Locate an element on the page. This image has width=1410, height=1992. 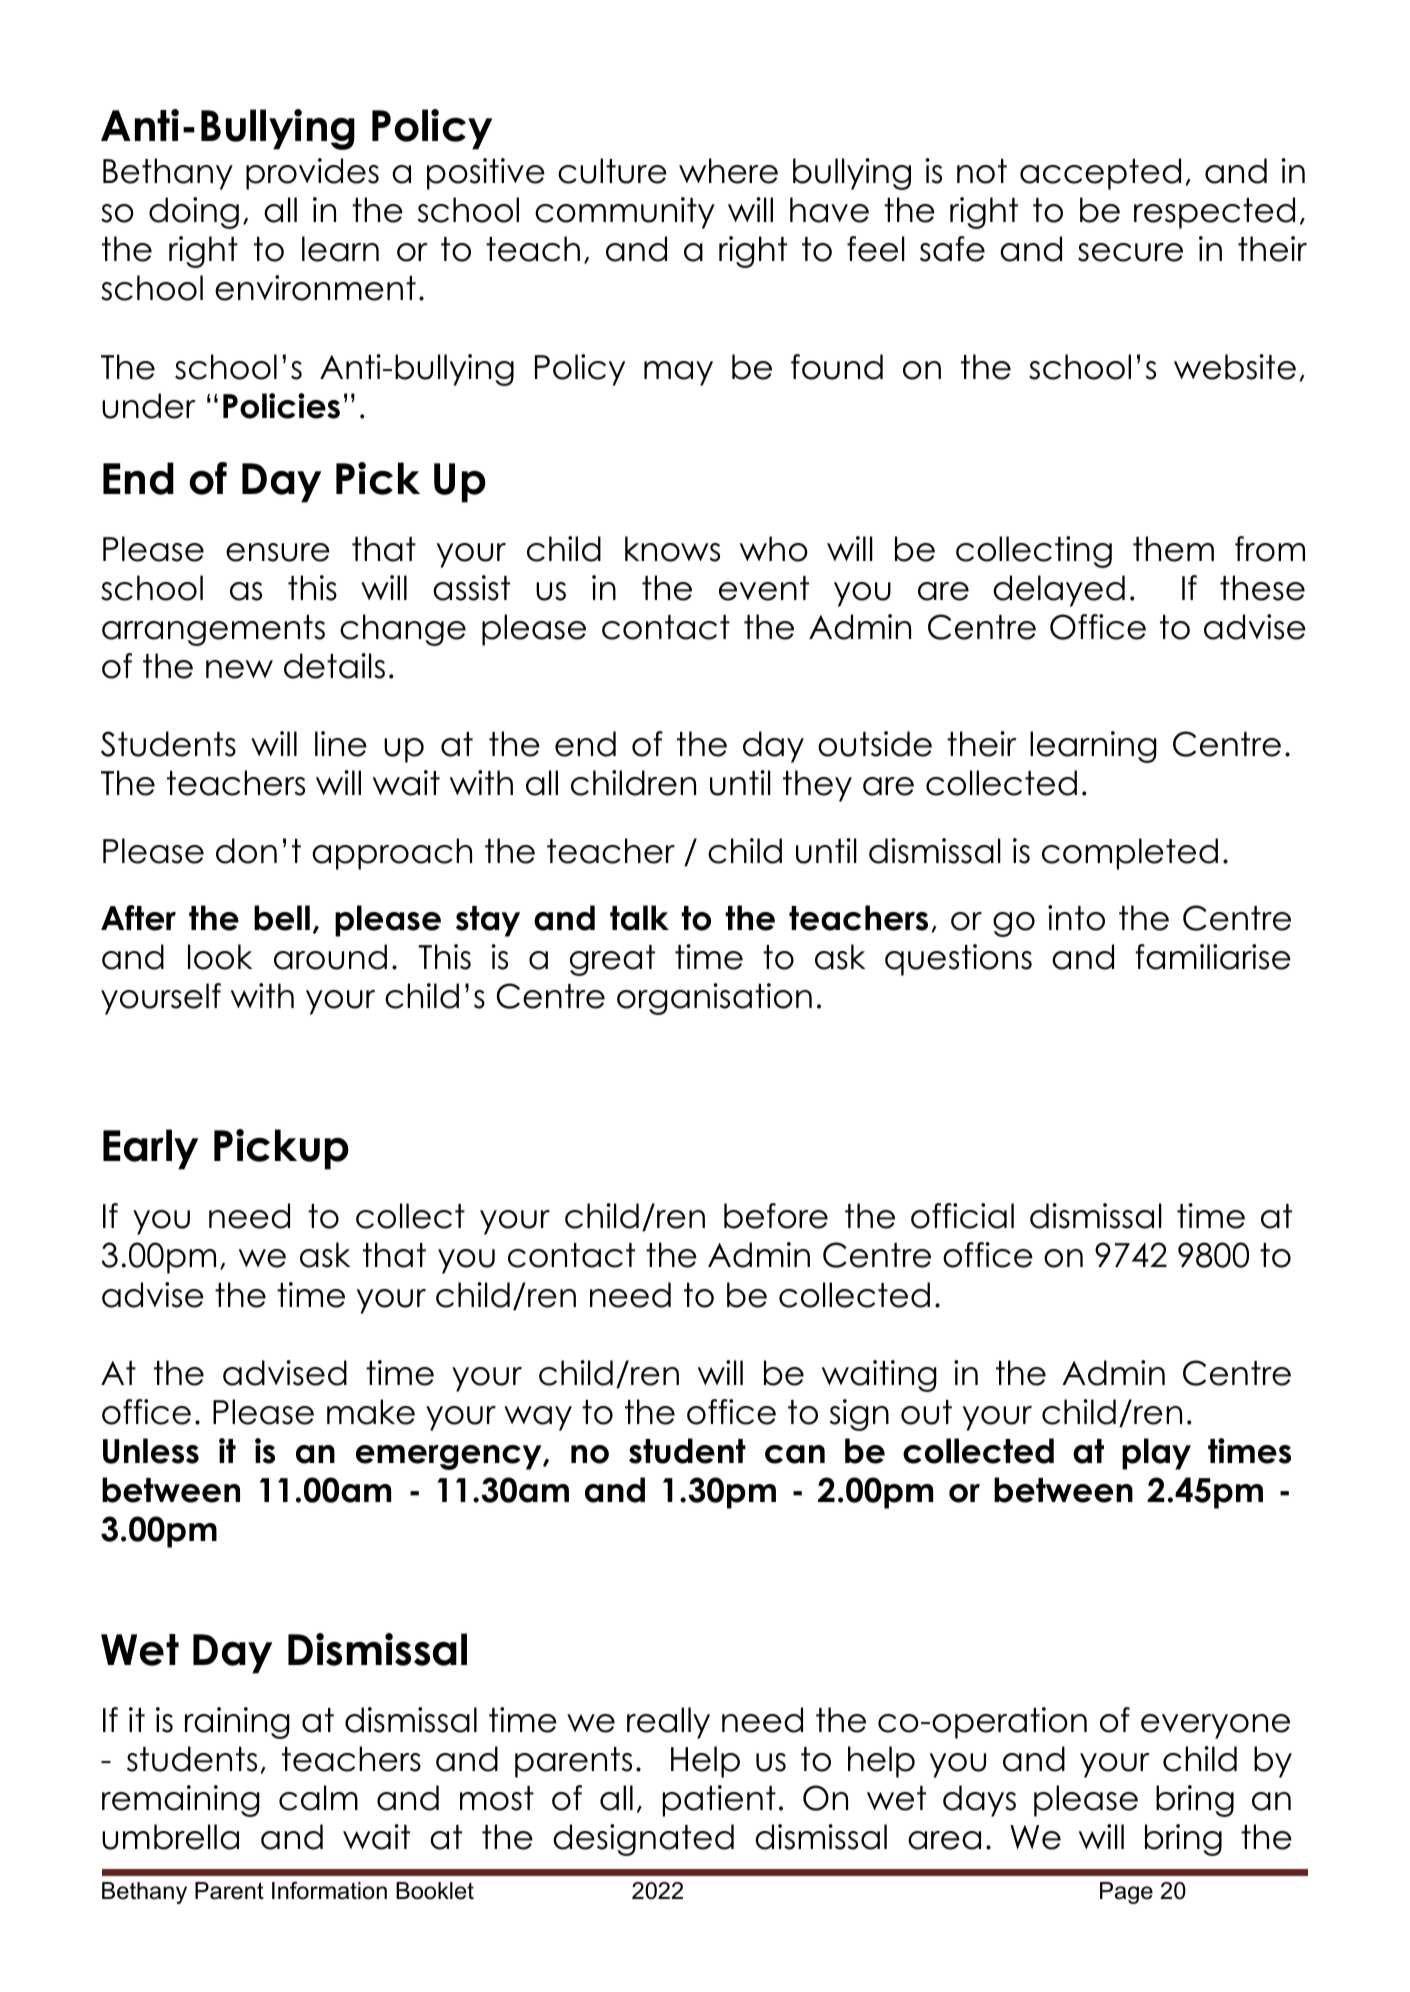
event is located at coordinates (764, 588).
